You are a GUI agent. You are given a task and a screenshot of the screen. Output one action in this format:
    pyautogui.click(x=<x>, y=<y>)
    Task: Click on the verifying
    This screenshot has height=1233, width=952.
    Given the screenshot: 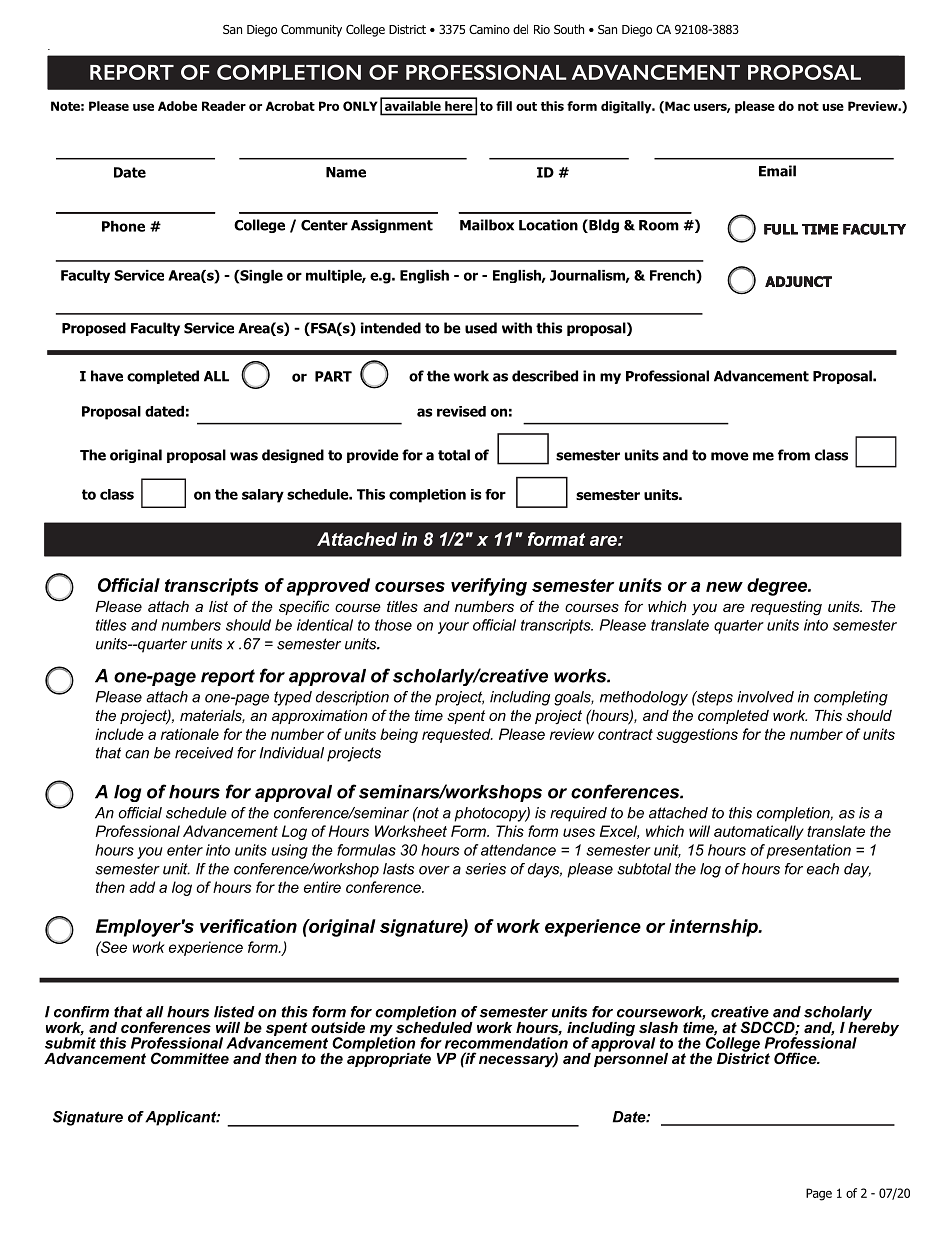 What is the action you would take?
    pyautogui.click(x=489, y=587)
